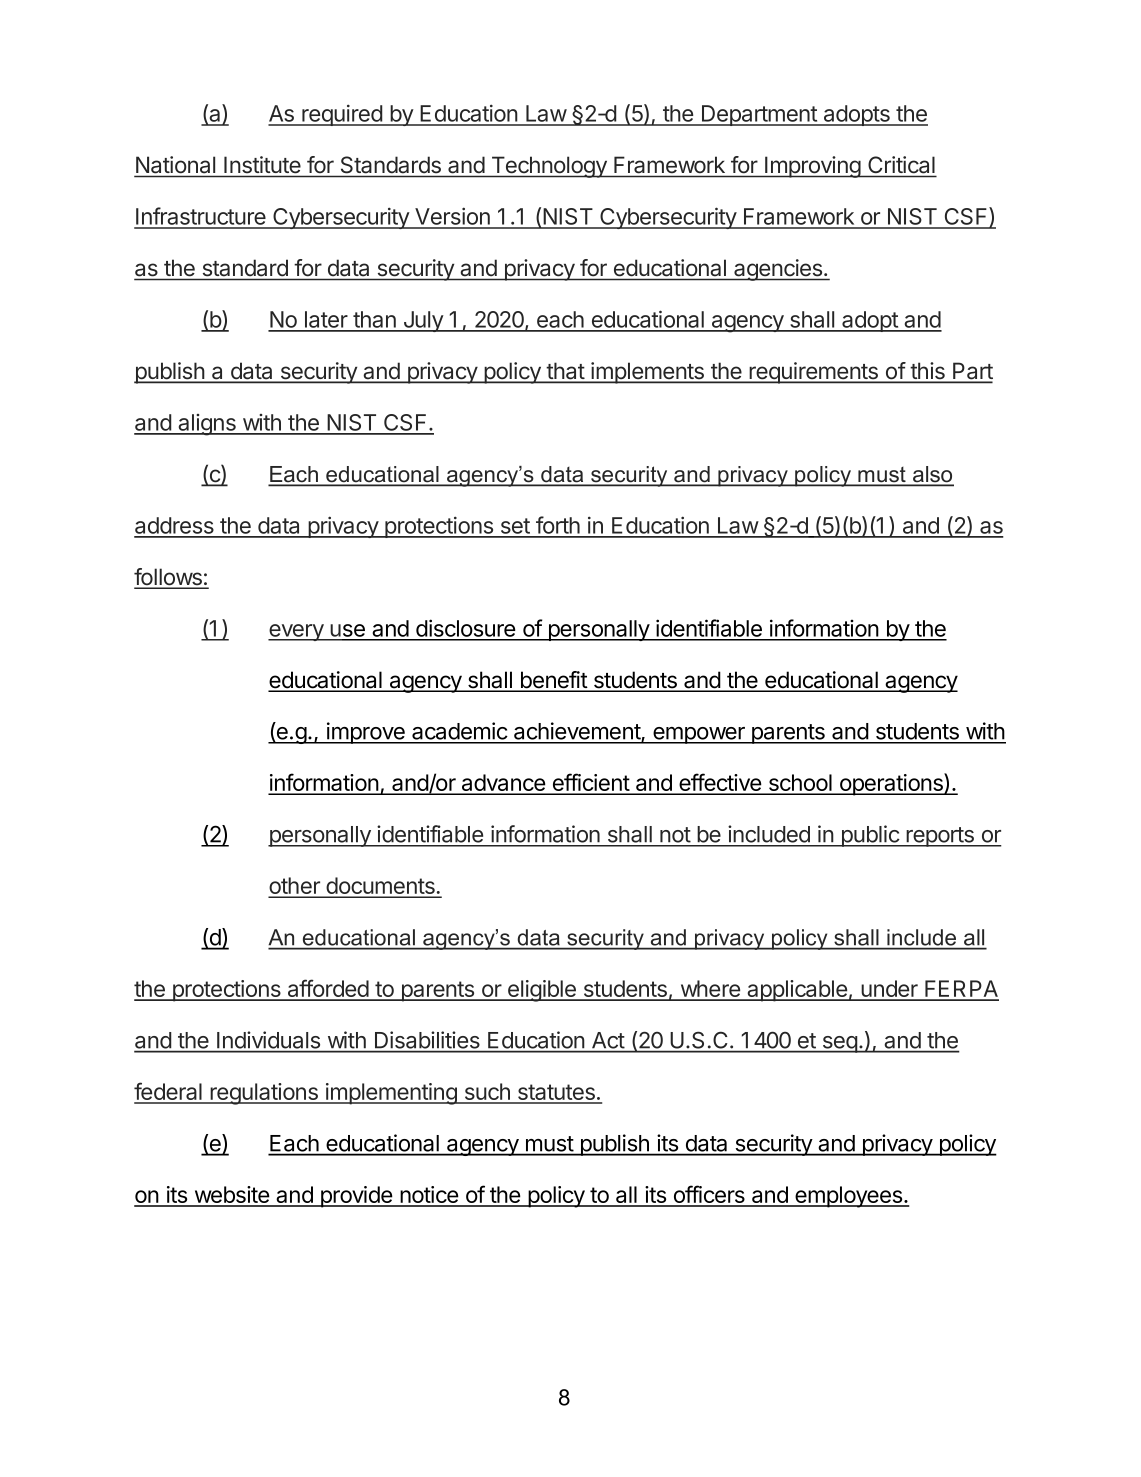  I want to click on other, so click(295, 887).
